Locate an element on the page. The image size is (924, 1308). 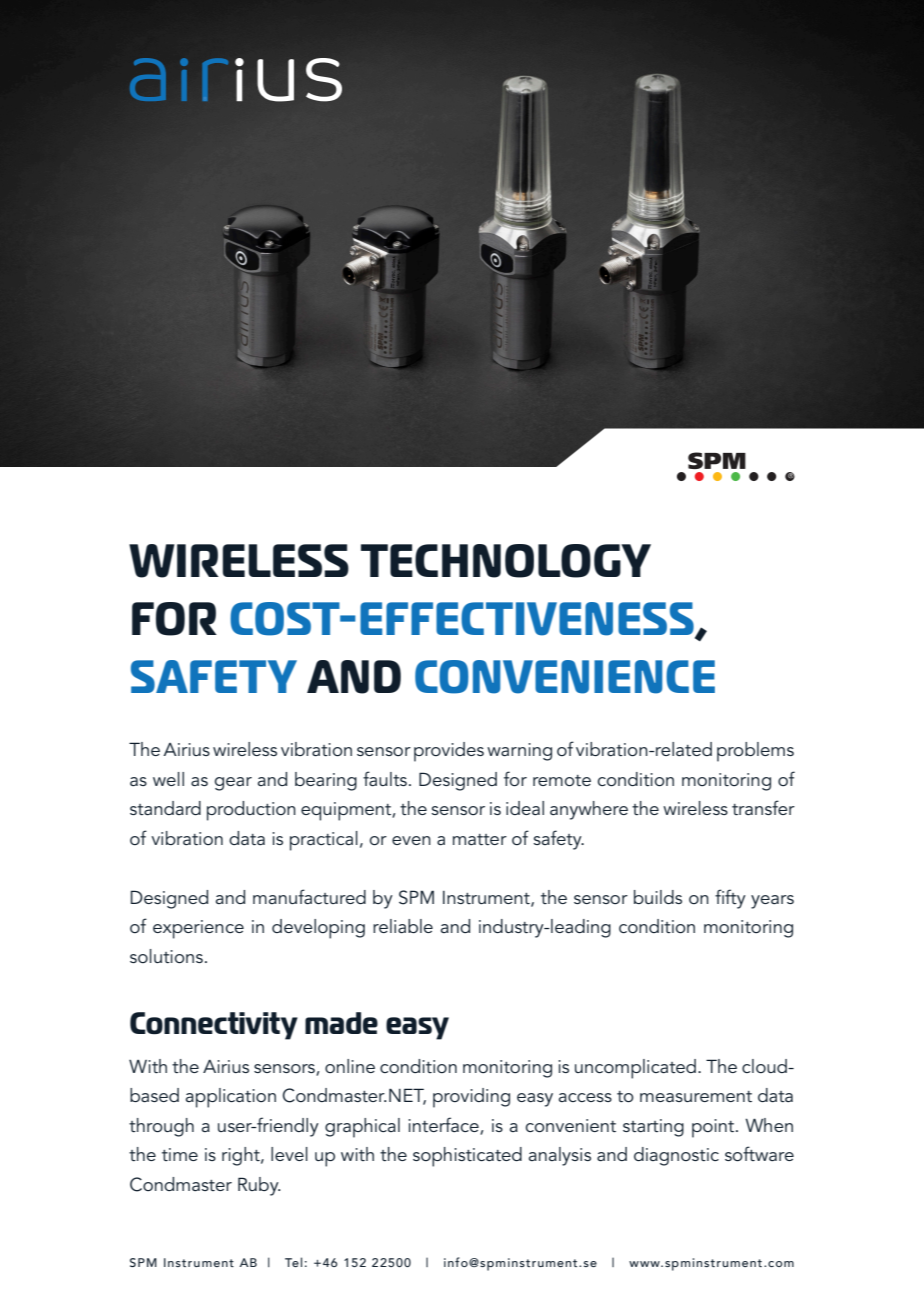
Tel is located at coordinates (293, 1262).
